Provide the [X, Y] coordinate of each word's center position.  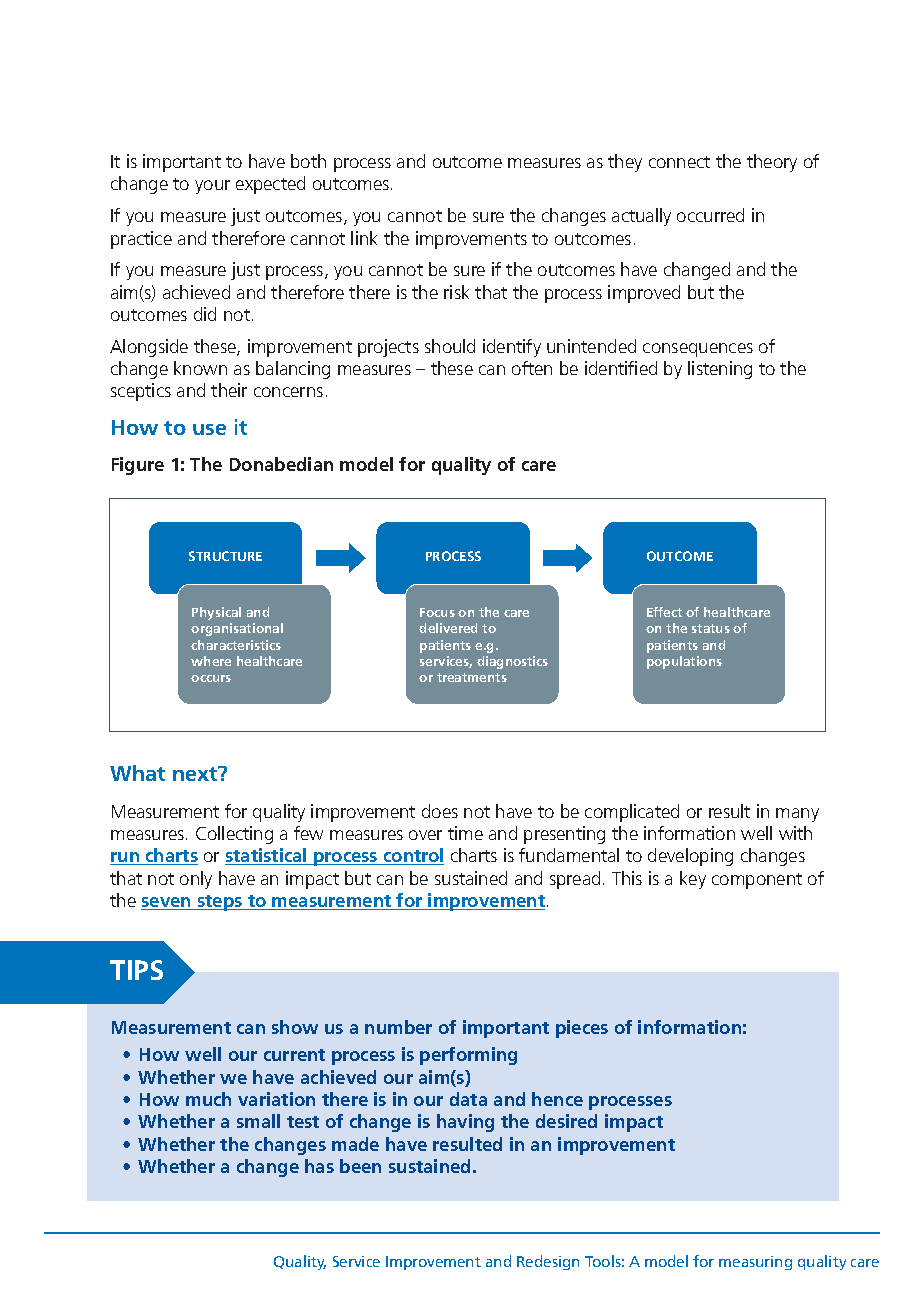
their [229, 390]
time [465, 833]
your [212, 187]
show [295, 1027]
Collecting [234, 835]
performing [468, 1056]
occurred [710, 215]
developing [690, 857]
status [711, 628]
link [364, 238]
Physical [216, 613]
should [450, 346]
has [319, 1166]
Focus [437, 612]
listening [720, 370]
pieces [582, 1029]
